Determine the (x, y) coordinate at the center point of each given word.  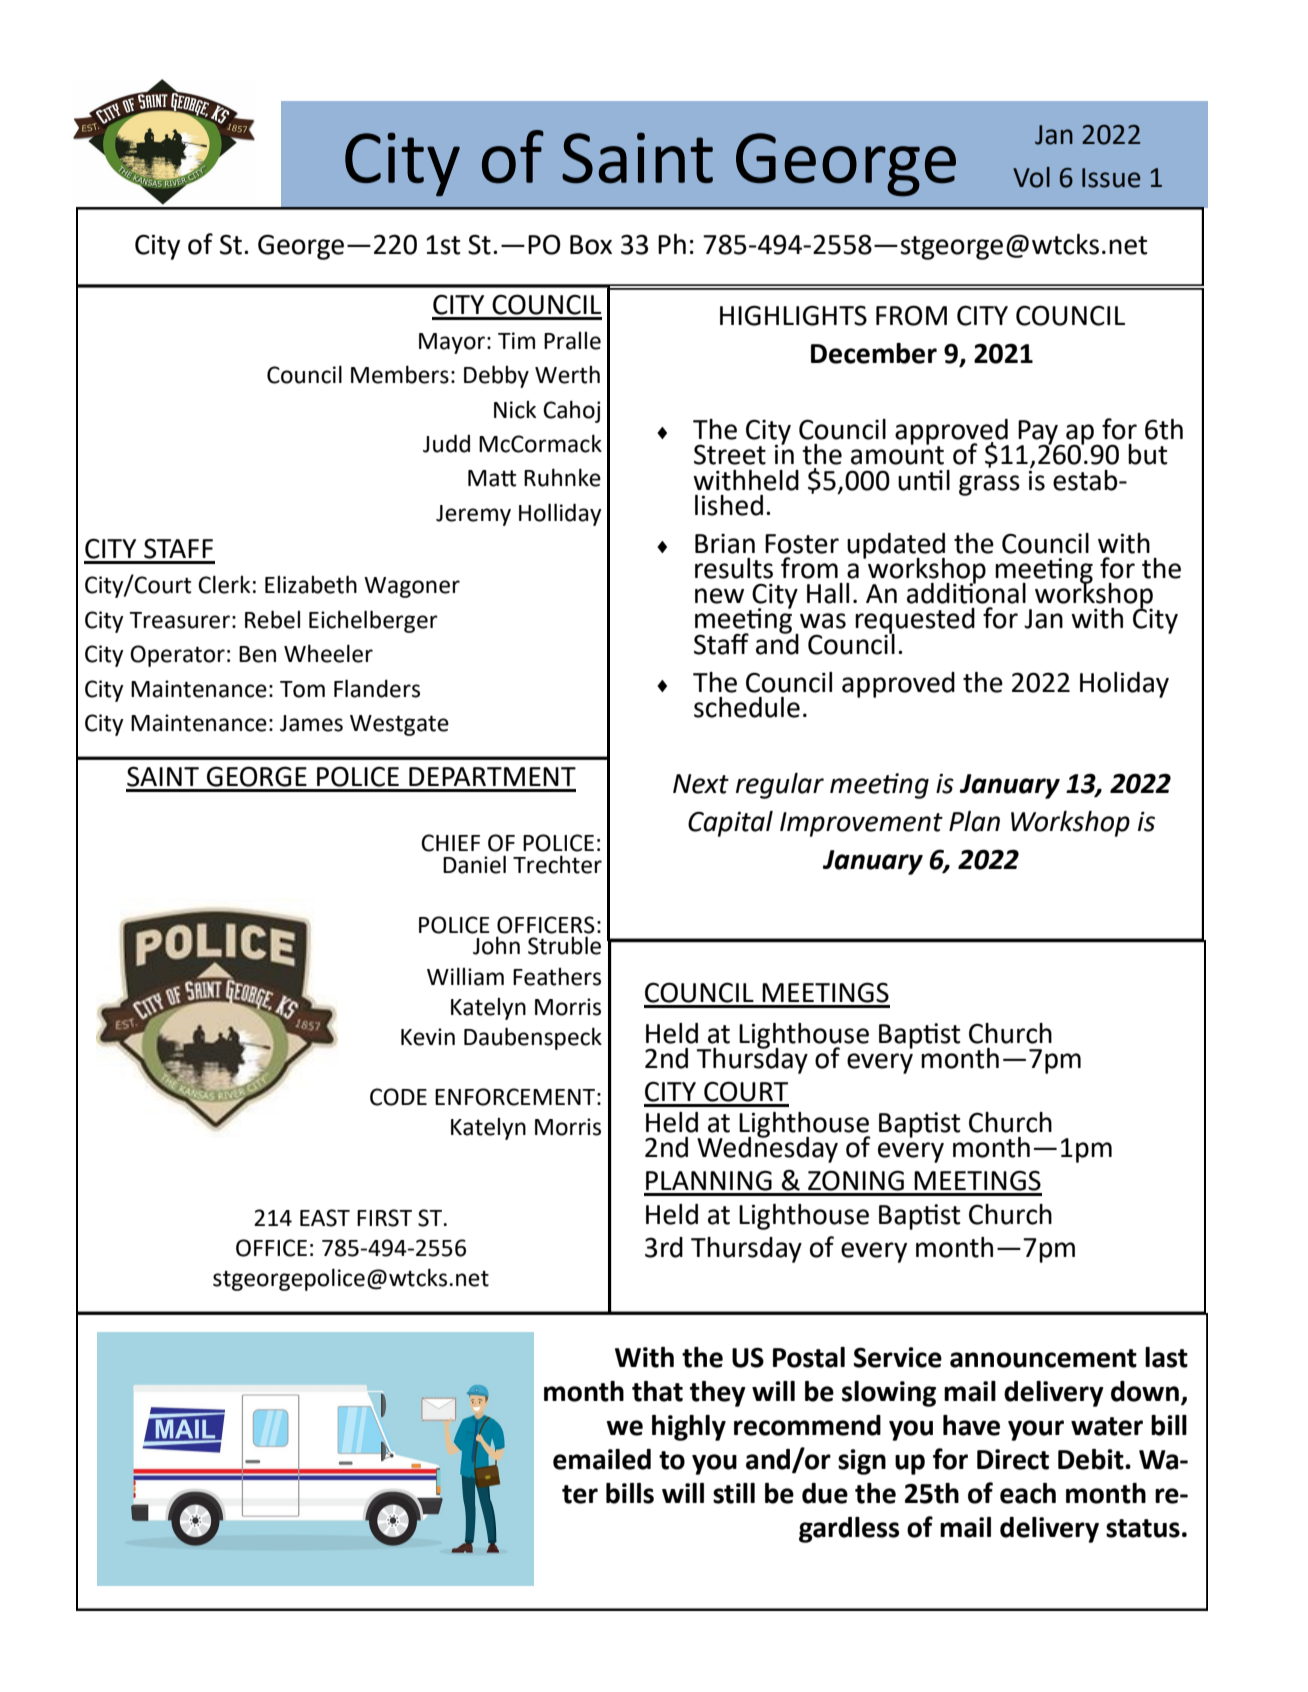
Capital (730, 824)
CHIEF (450, 843)
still (734, 1493)
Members (400, 374)
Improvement (861, 824)
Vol (1031, 177)
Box (591, 245)
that (657, 1391)
